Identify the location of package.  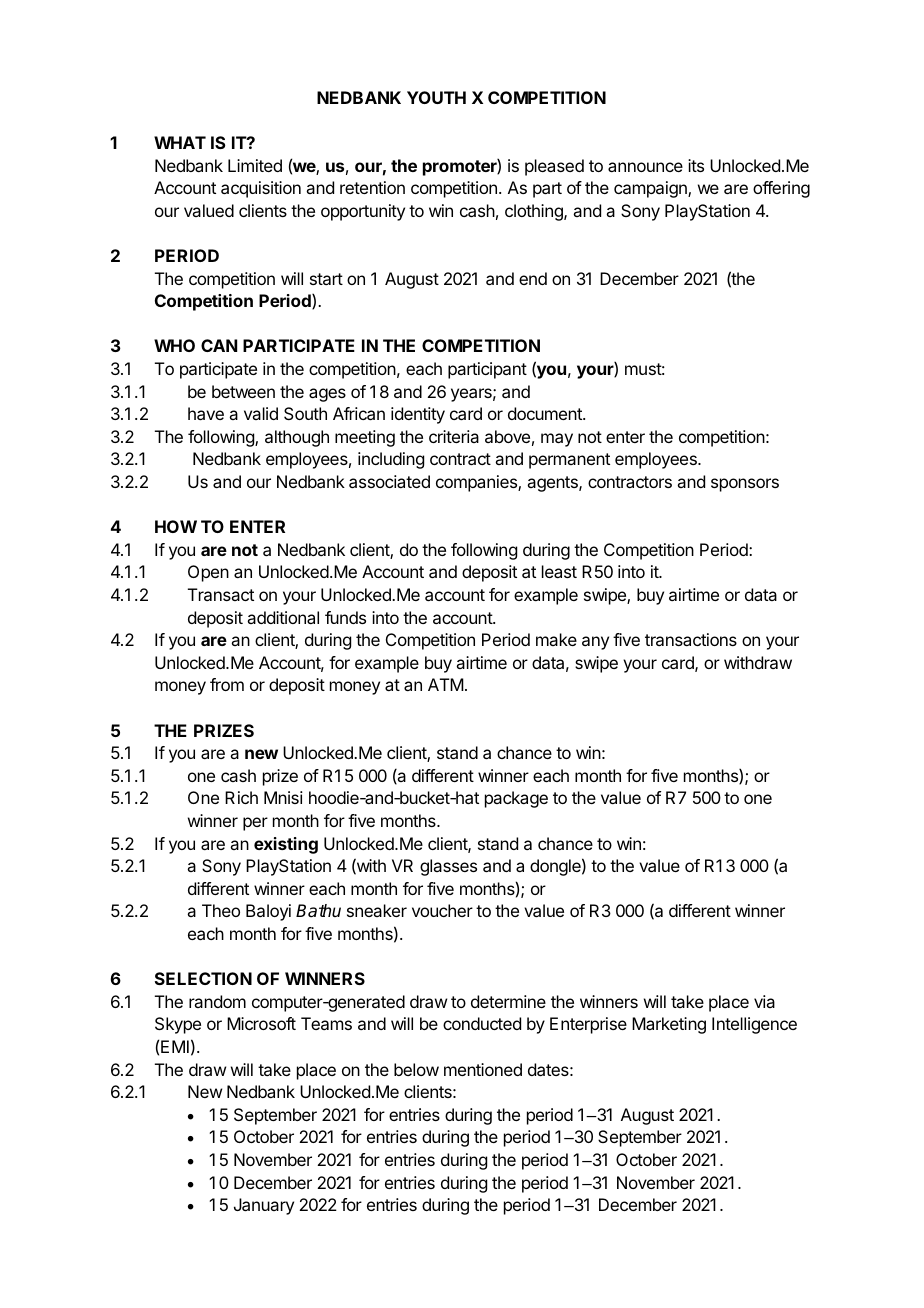
(516, 799).
